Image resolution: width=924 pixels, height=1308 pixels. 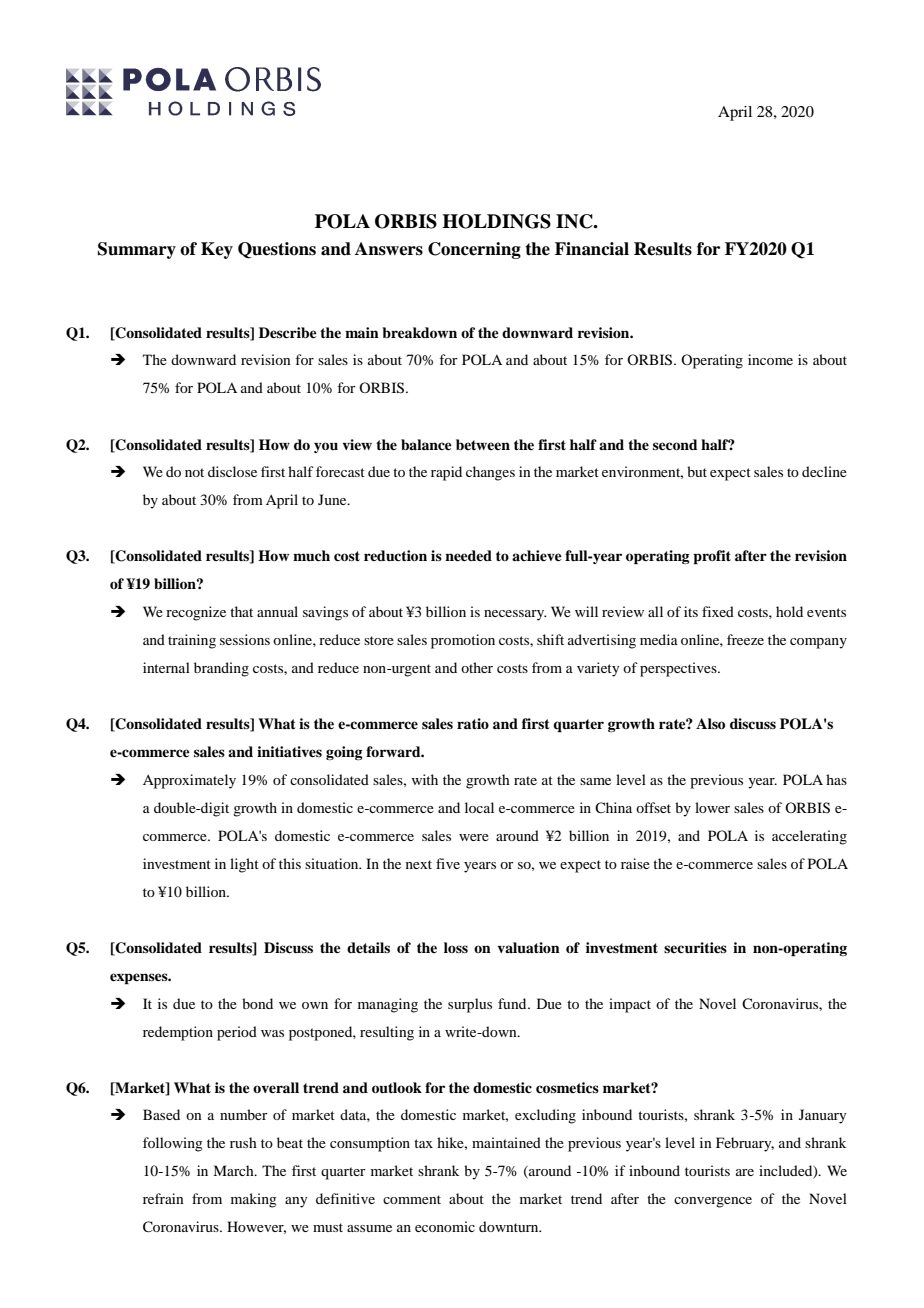 I want to click on are, so click(x=745, y=1172).
